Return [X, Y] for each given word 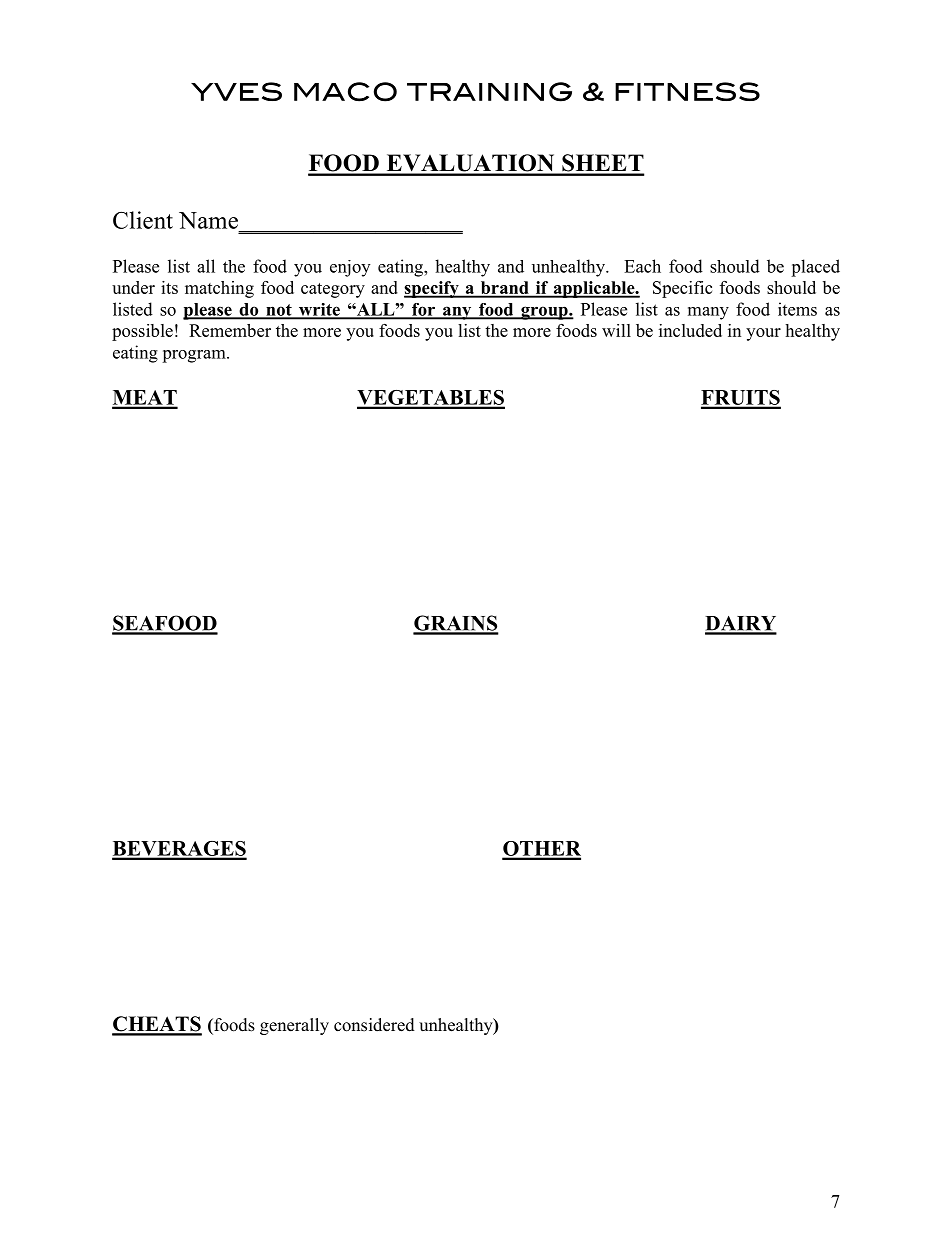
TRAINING [489, 92]
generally [294, 1026]
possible [142, 332]
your [763, 334]
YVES [236, 91]
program [195, 356]
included [690, 330]
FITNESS [687, 91]
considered [374, 1025]
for [423, 310]
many [708, 313]
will [616, 330]
